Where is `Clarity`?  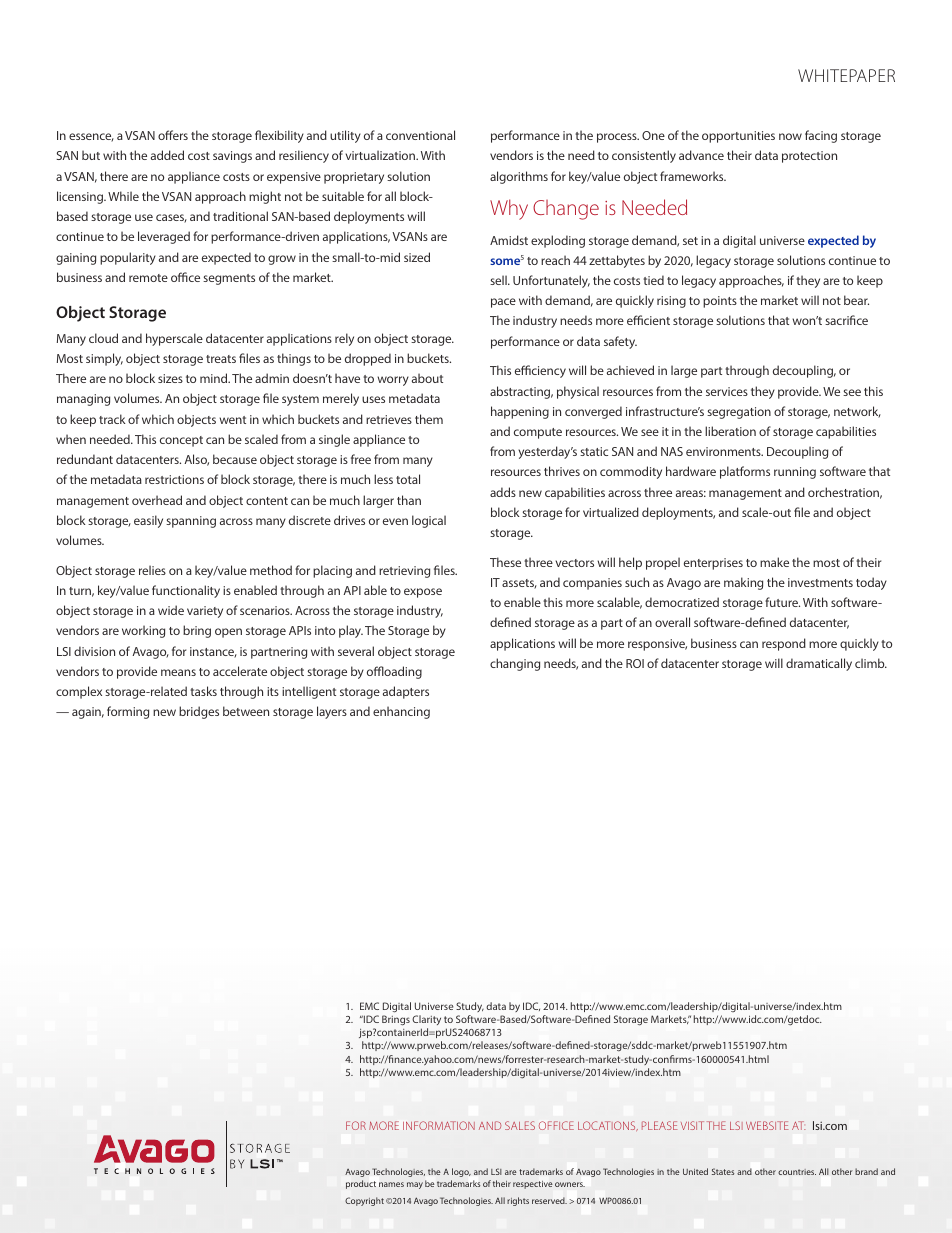
Clarity is located at coordinates (426, 1022).
